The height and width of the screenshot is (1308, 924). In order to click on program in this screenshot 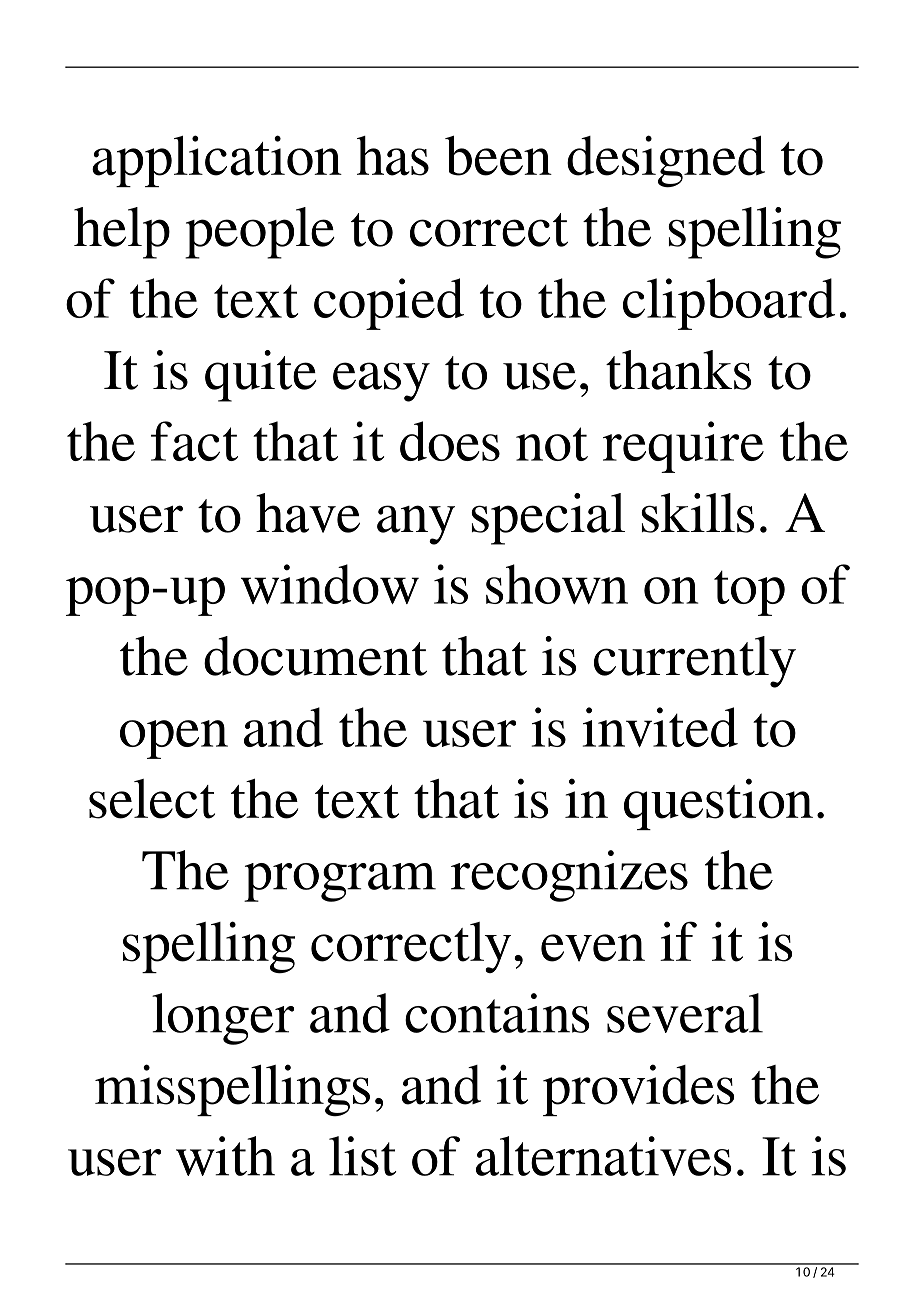, I will do `click(340, 882)`.
